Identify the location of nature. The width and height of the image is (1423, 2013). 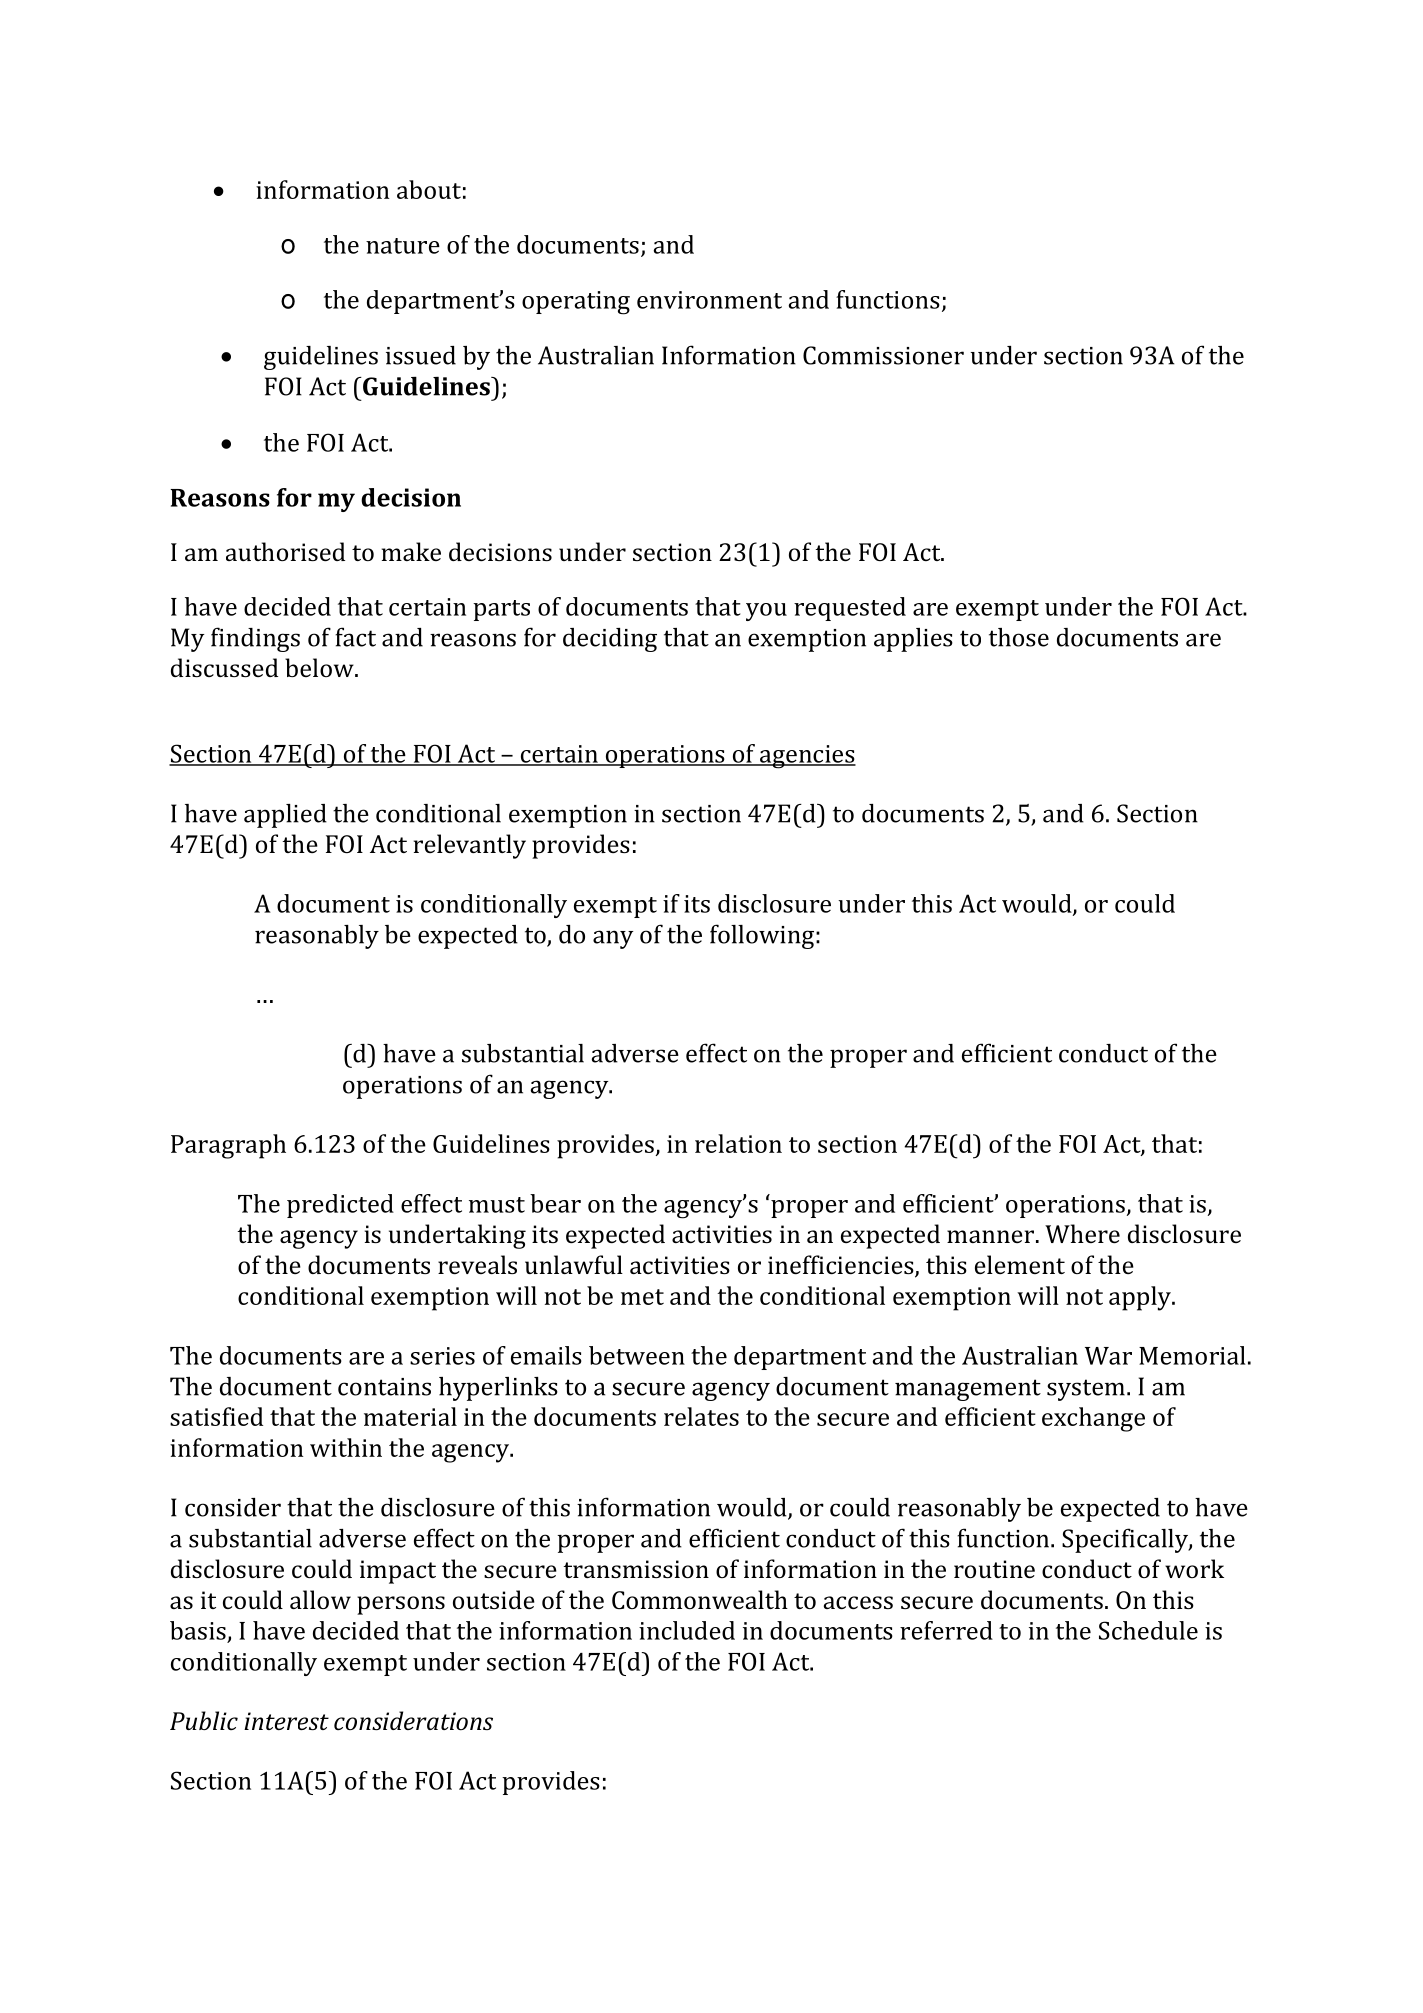
(403, 246).
